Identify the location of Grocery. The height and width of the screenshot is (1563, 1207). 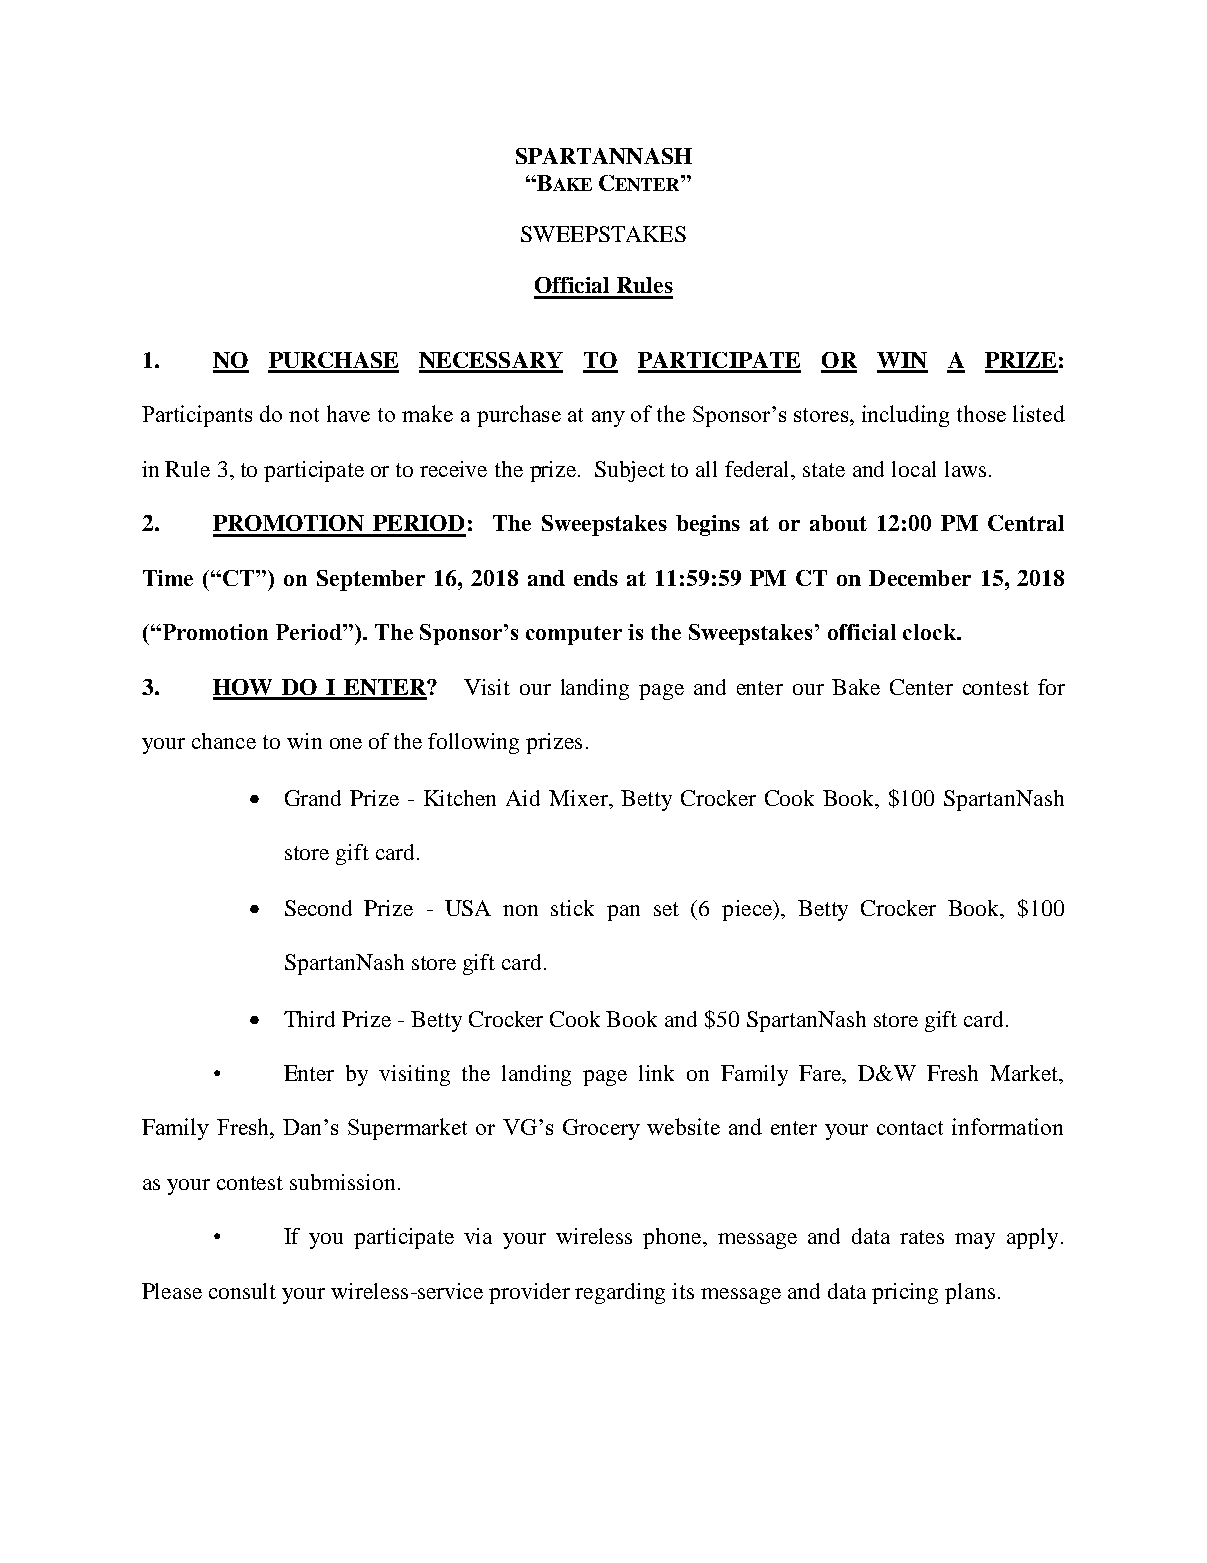
(601, 1129).
